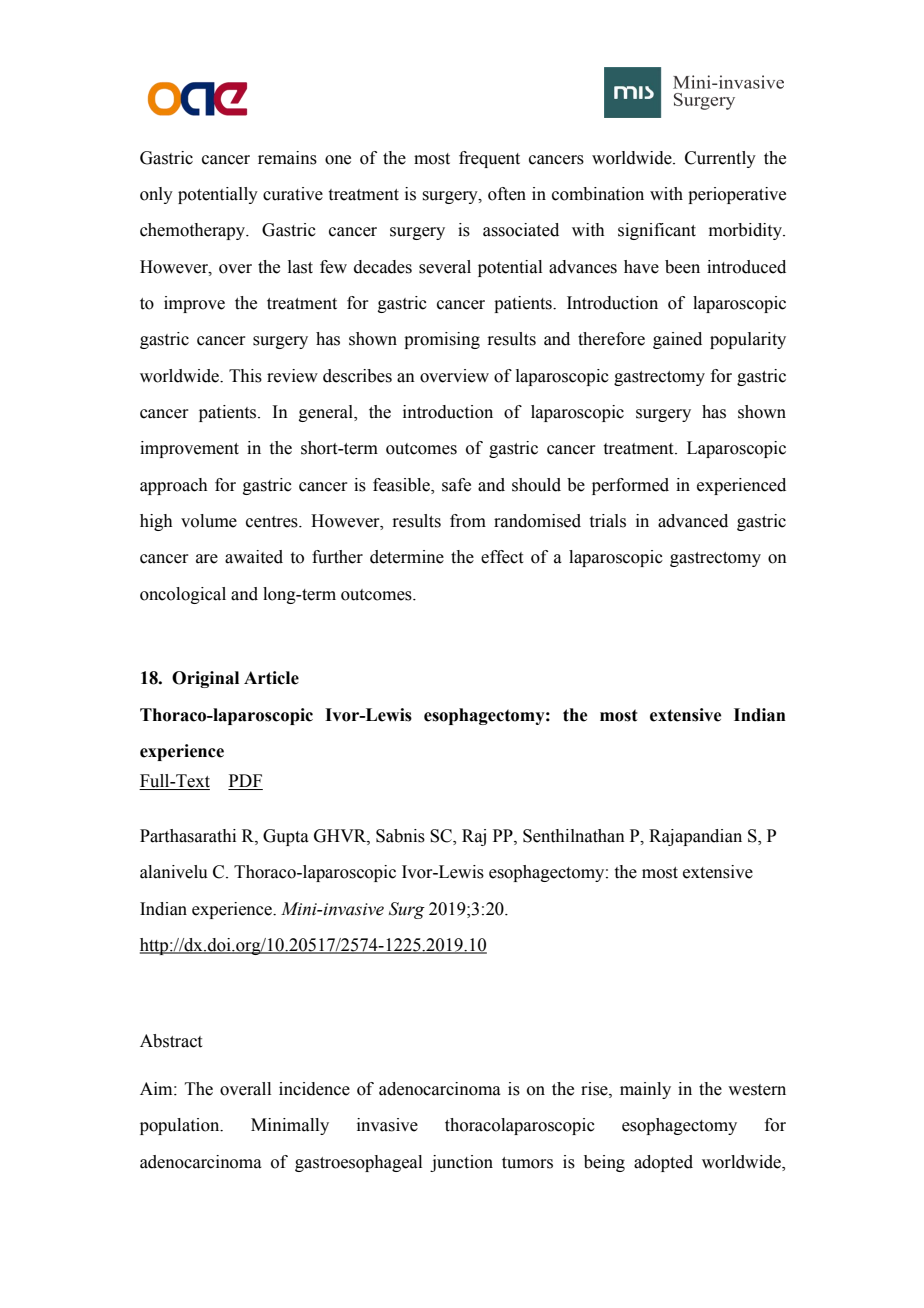 The height and width of the document is (1308, 924). What do you see at coordinates (489, 159) in the document?
I see `frequent` at bounding box center [489, 159].
